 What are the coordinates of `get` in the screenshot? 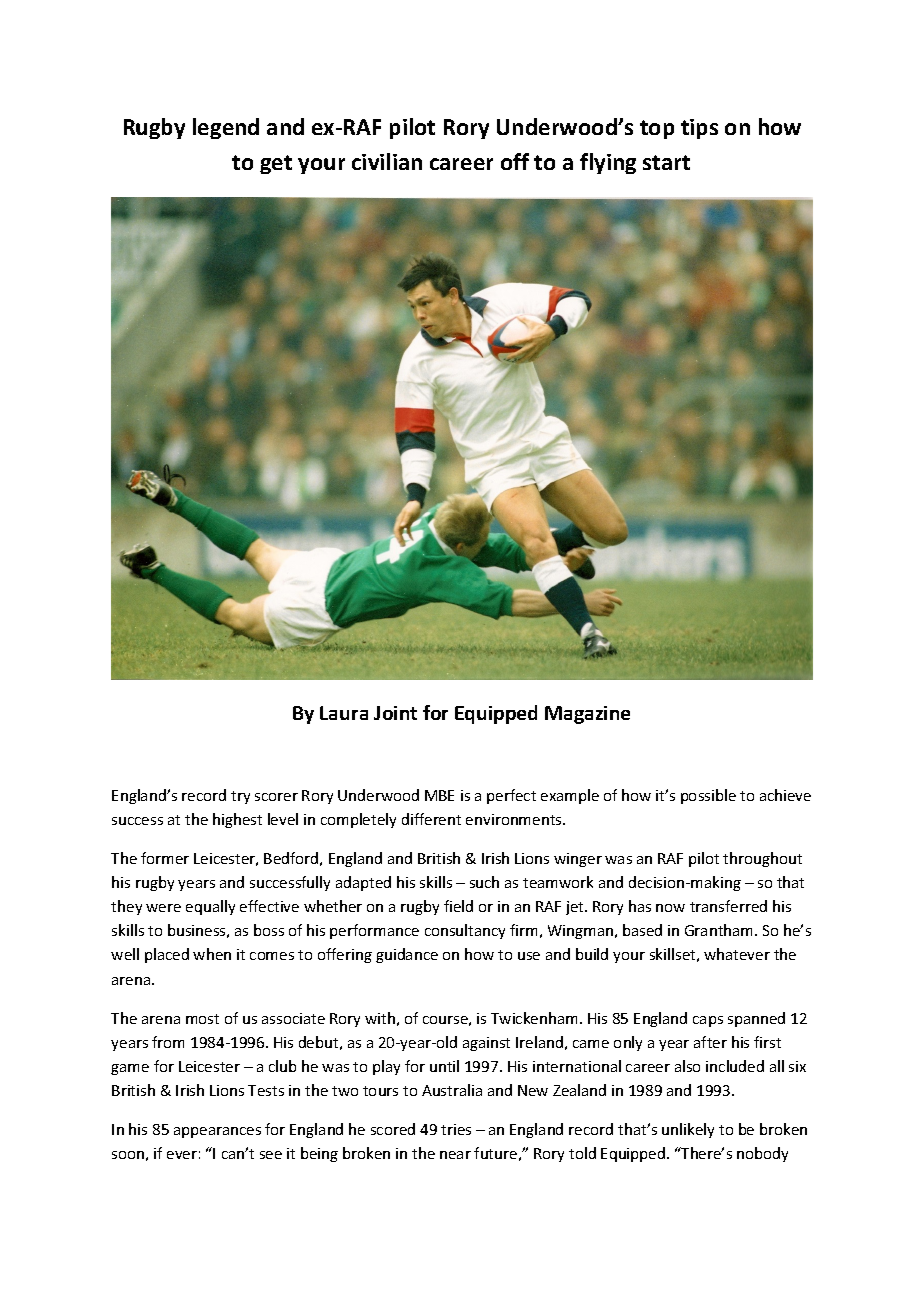 It's located at (276, 164).
